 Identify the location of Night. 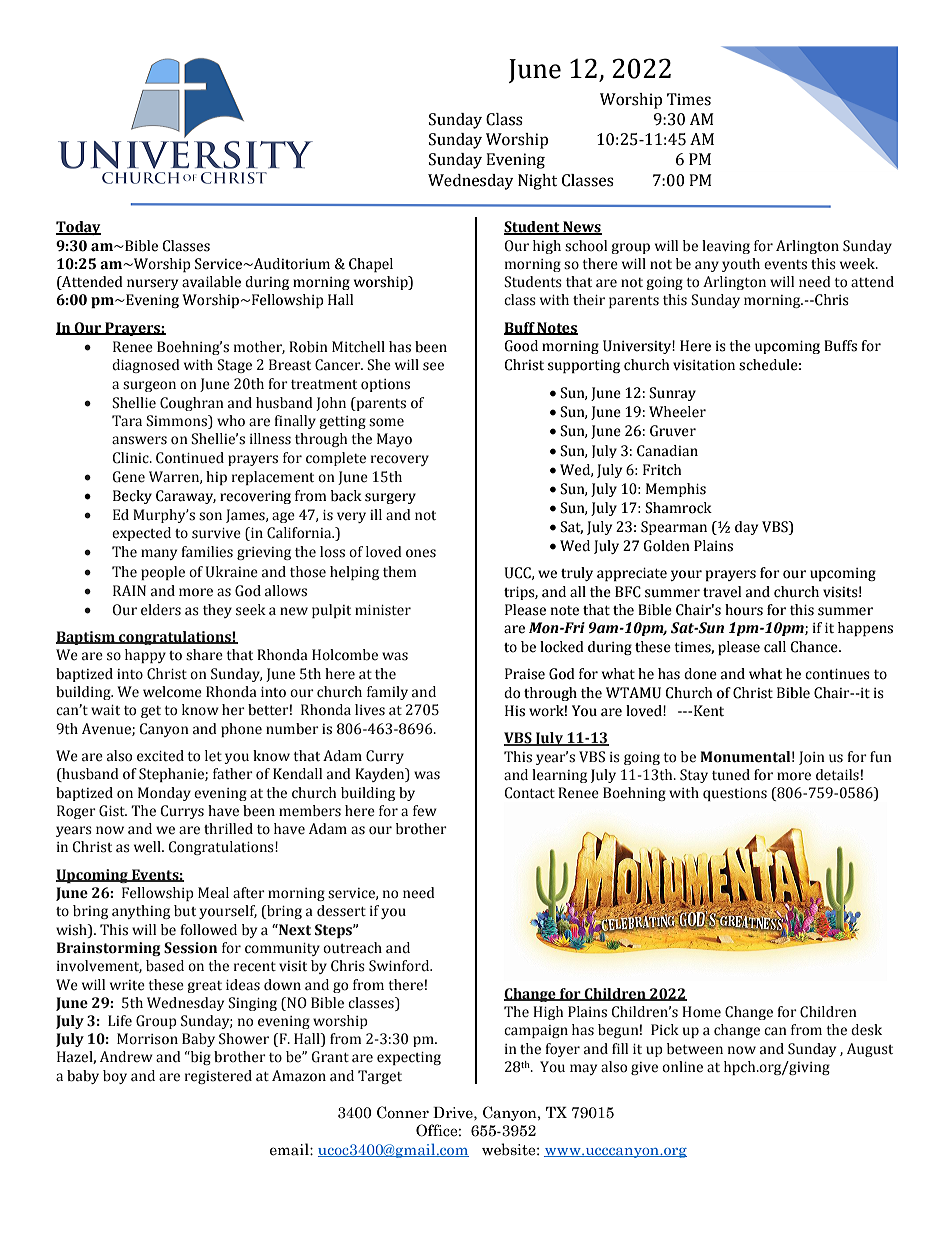
(537, 182).
